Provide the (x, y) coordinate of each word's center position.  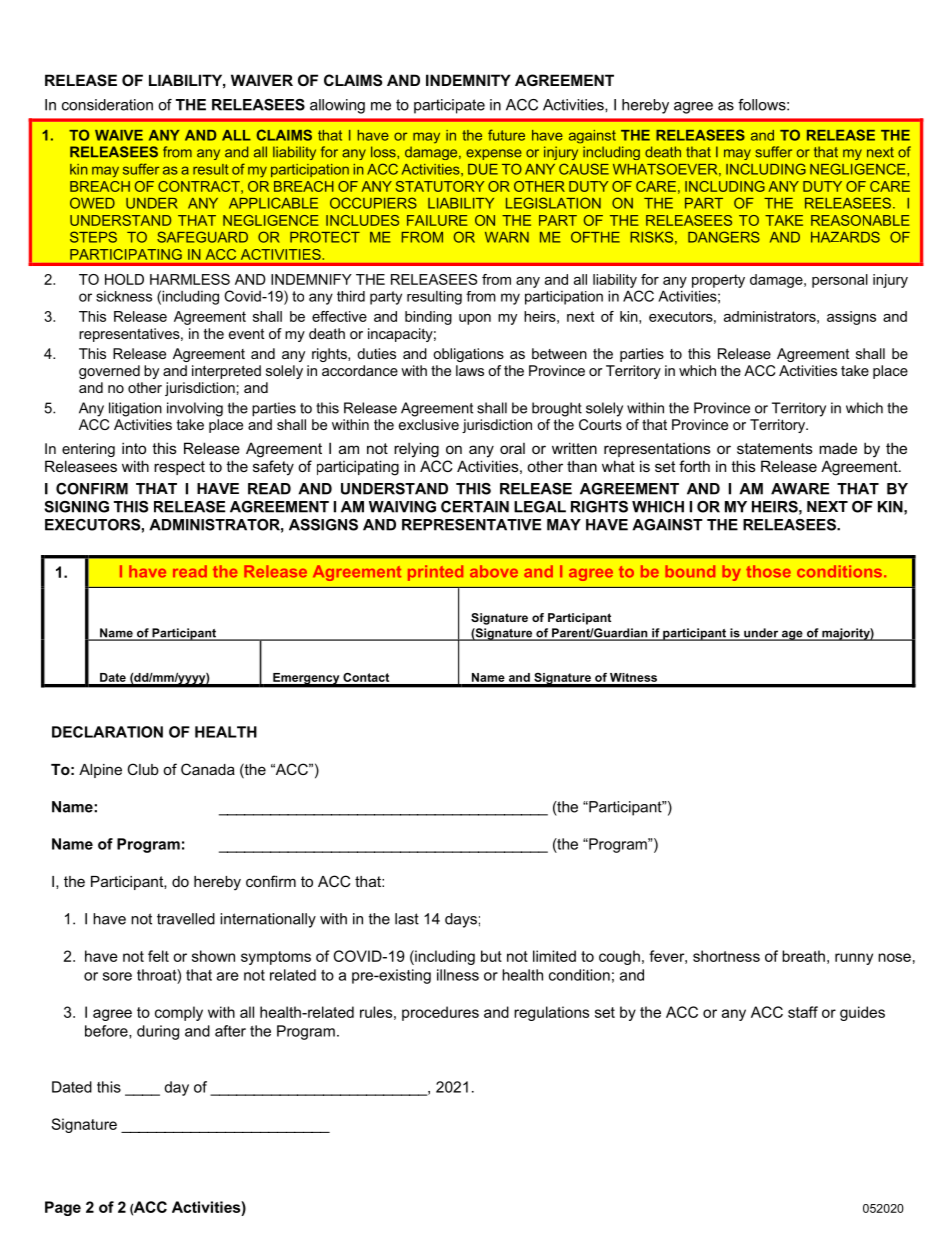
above (494, 571)
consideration (107, 105)
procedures (440, 1013)
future (506, 135)
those (768, 571)
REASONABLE (860, 220)
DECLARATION (107, 732)
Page (63, 1208)
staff (803, 1012)
